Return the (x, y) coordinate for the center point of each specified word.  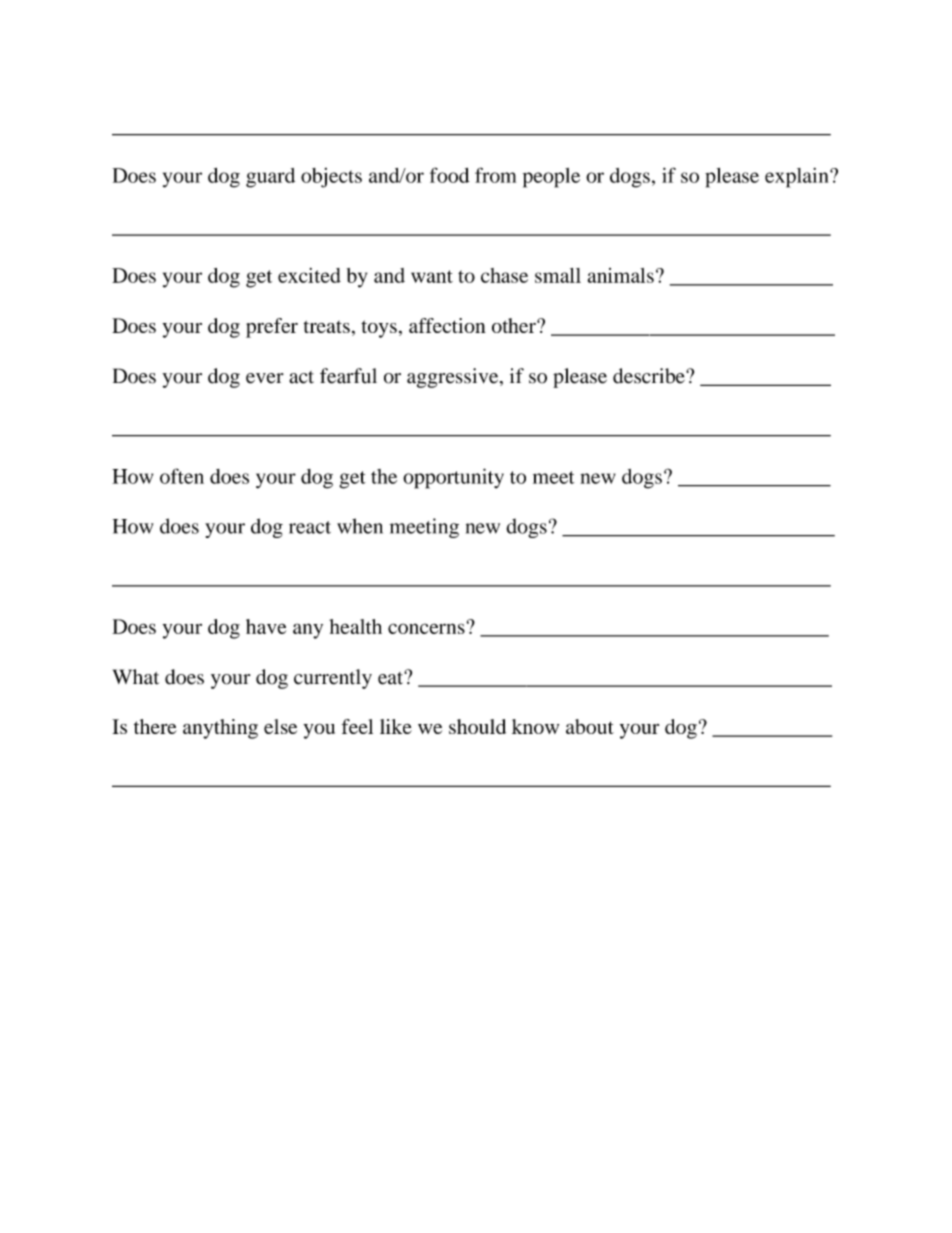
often (182, 476)
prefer (272, 328)
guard (270, 178)
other (515, 325)
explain (798, 178)
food (449, 175)
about (590, 726)
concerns (426, 628)
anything (220, 729)
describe (650, 376)
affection (447, 325)
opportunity (453, 478)
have (266, 626)
